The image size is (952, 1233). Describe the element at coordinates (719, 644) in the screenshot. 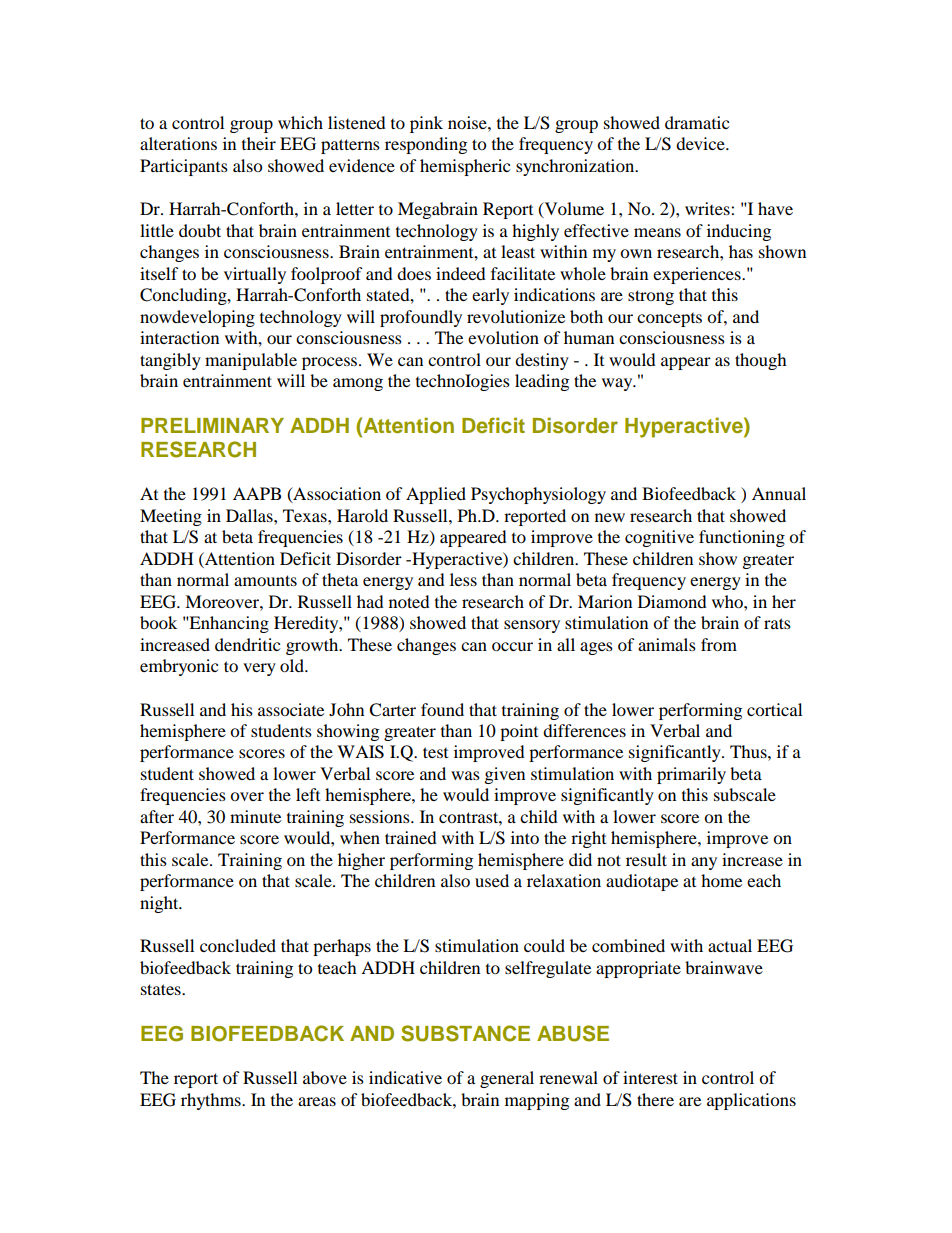

I see `from` at that location.
